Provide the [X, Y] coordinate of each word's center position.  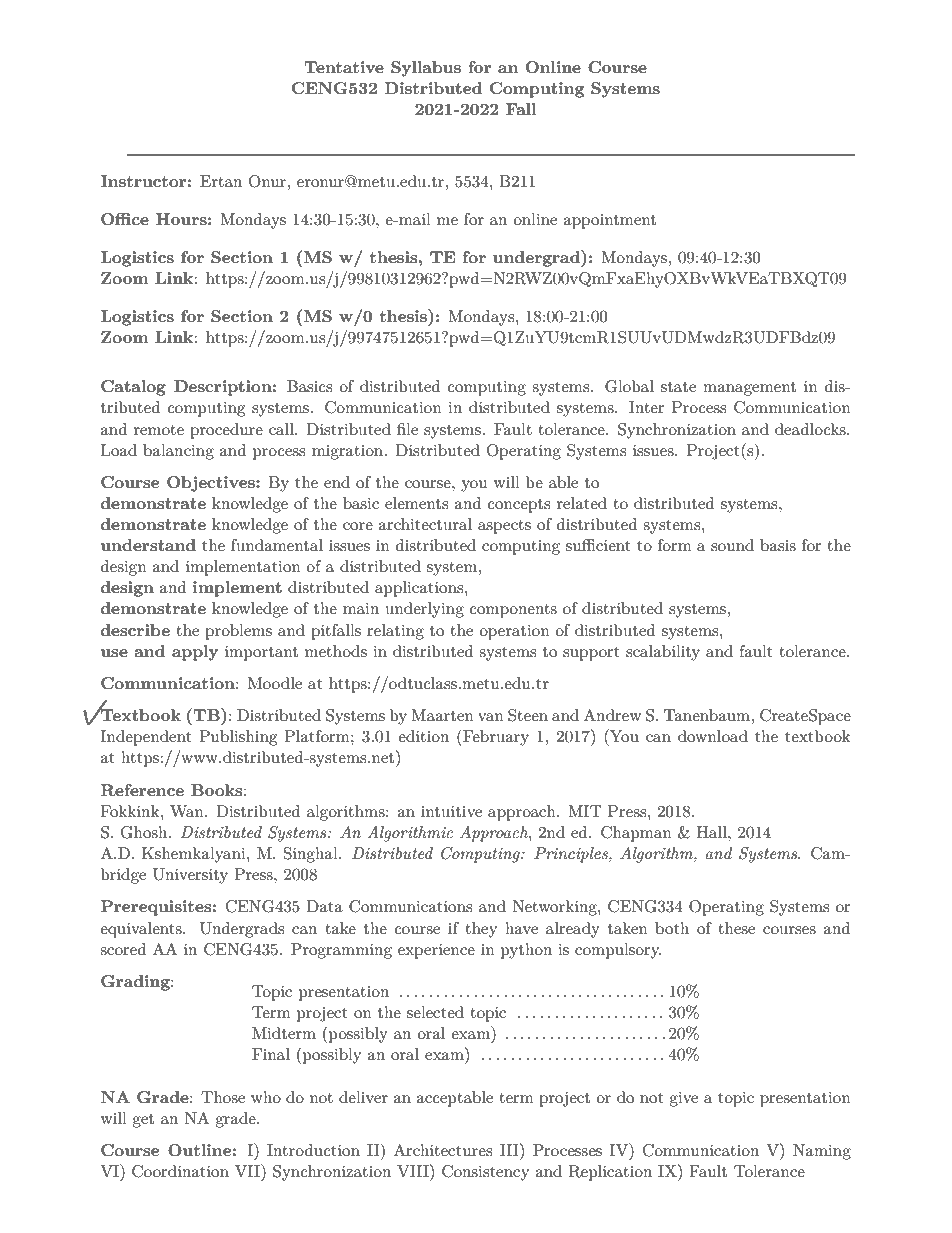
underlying [425, 610]
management [749, 389]
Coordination [180, 1171]
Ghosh [145, 832]
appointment [609, 221]
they [481, 930]
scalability [663, 653]
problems [238, 632]
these [736, 928]
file [407, 429]
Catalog [133, 388]
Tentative [344, 67]
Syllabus [426, 69]
